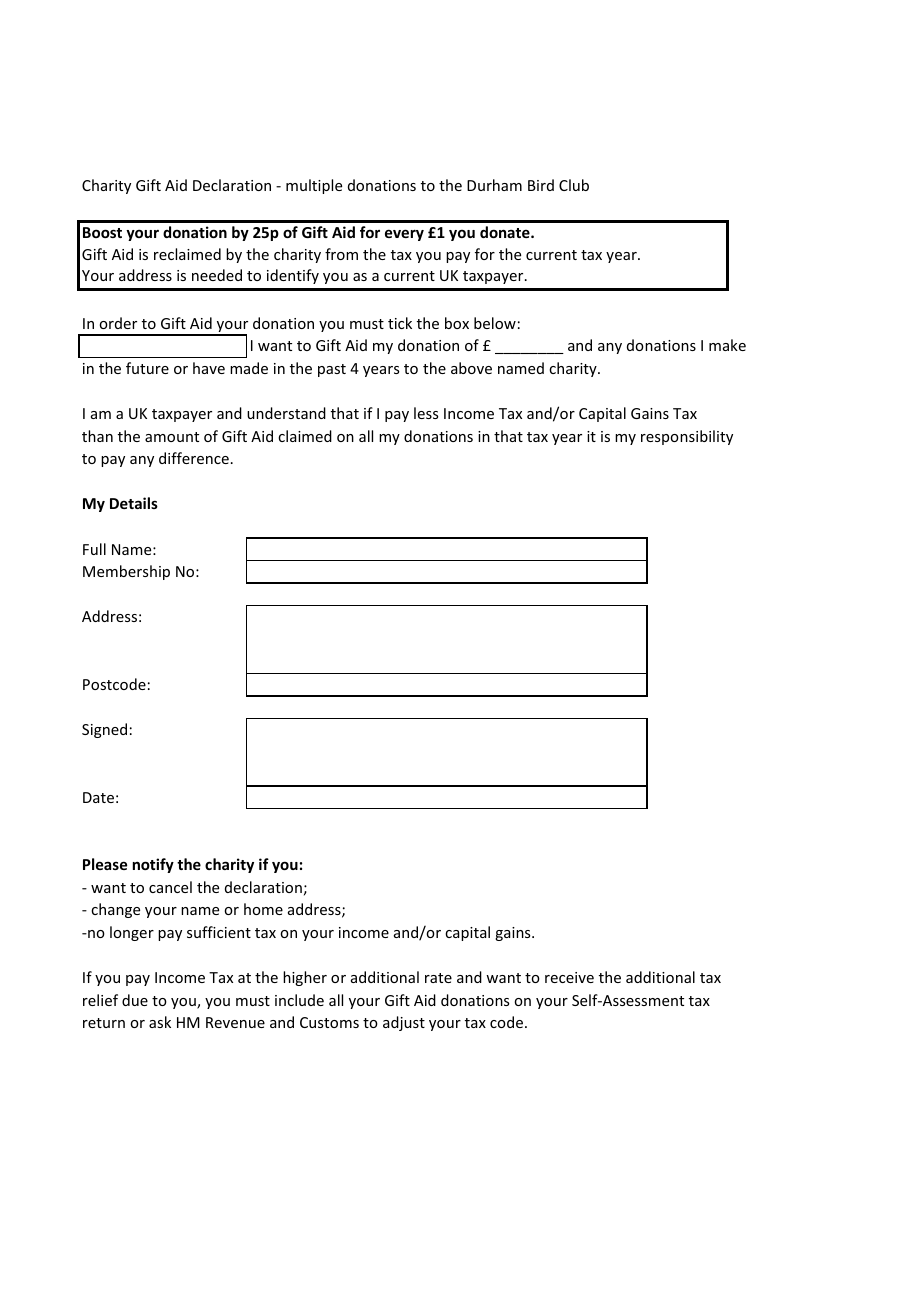 This image has height=1308, width=924. What do you see at coordinates (104, 730) in the image?
I see `Signed` at bounding box center [104, 730].
